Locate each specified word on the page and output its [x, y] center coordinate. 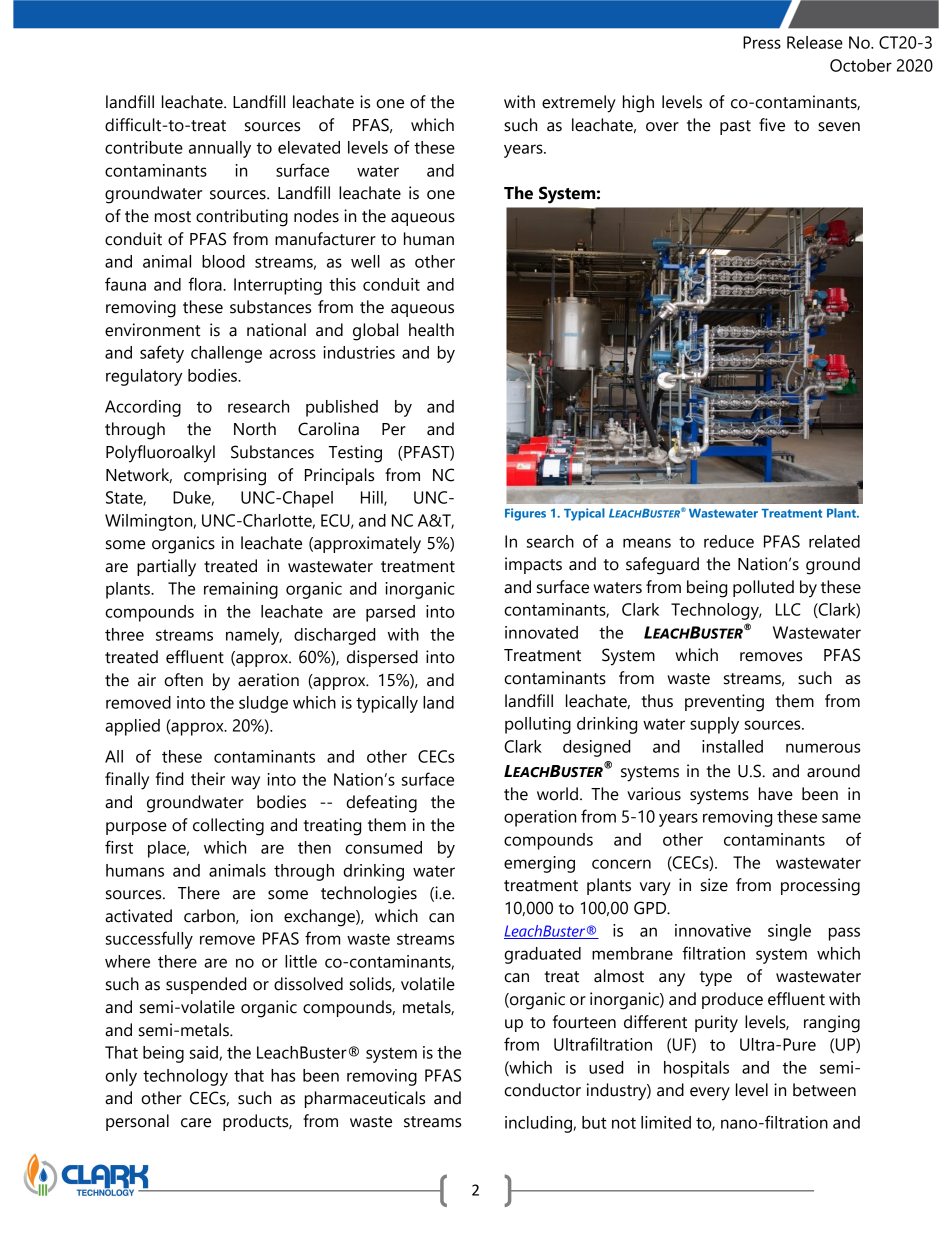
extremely [579, 104]
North [255, 429]
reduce [729, 541]
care [196, 1123]
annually [220, 149]
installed [732, 746]
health [431, 330]
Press [762, 42]
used [606, 1067]
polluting [538, 725]
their [208, 779]
